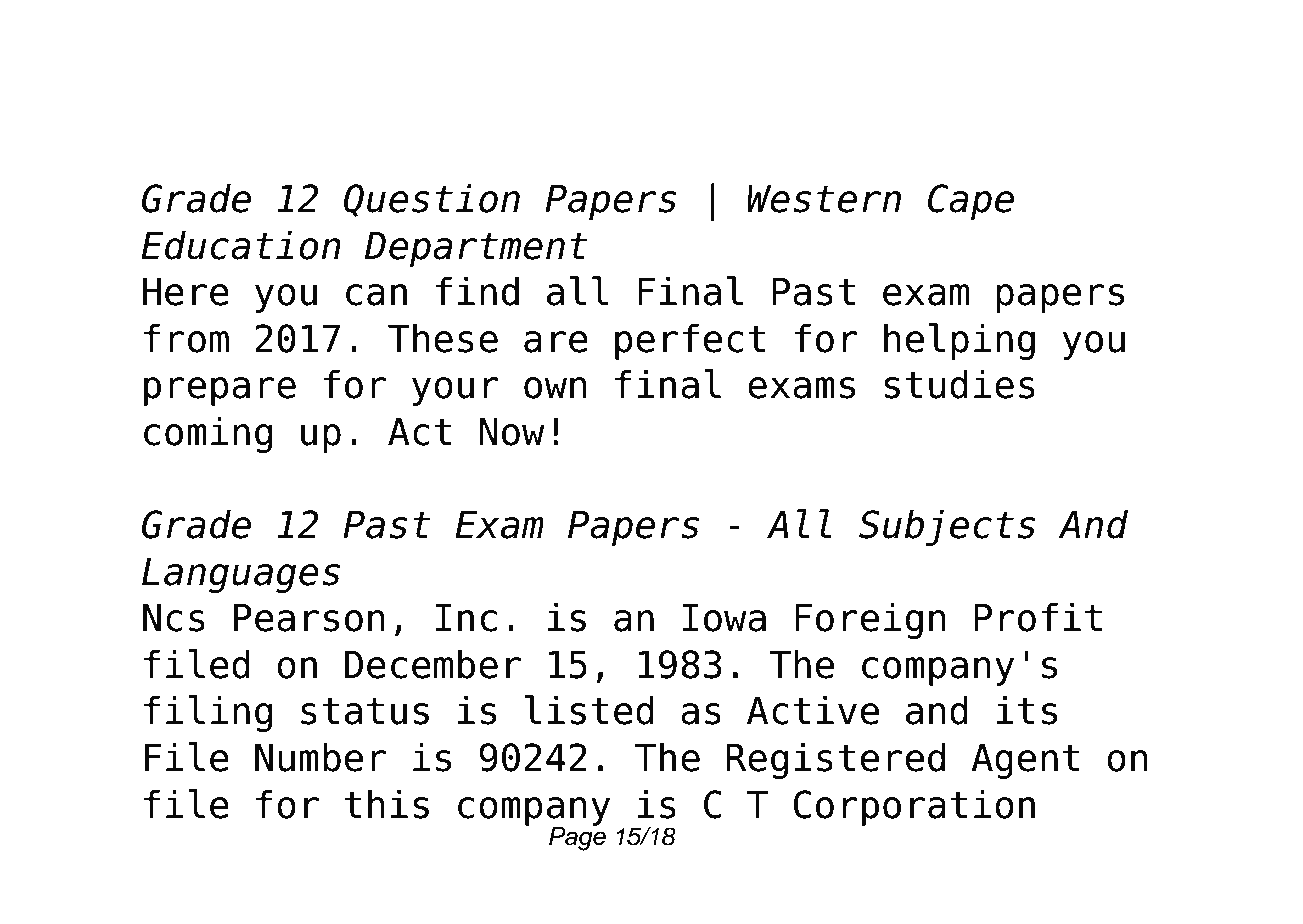 This document has width=1303, height=924. What do you see at coordinates (208, 434) in the document?
I see `coming` at bounding box center [208, 434].
